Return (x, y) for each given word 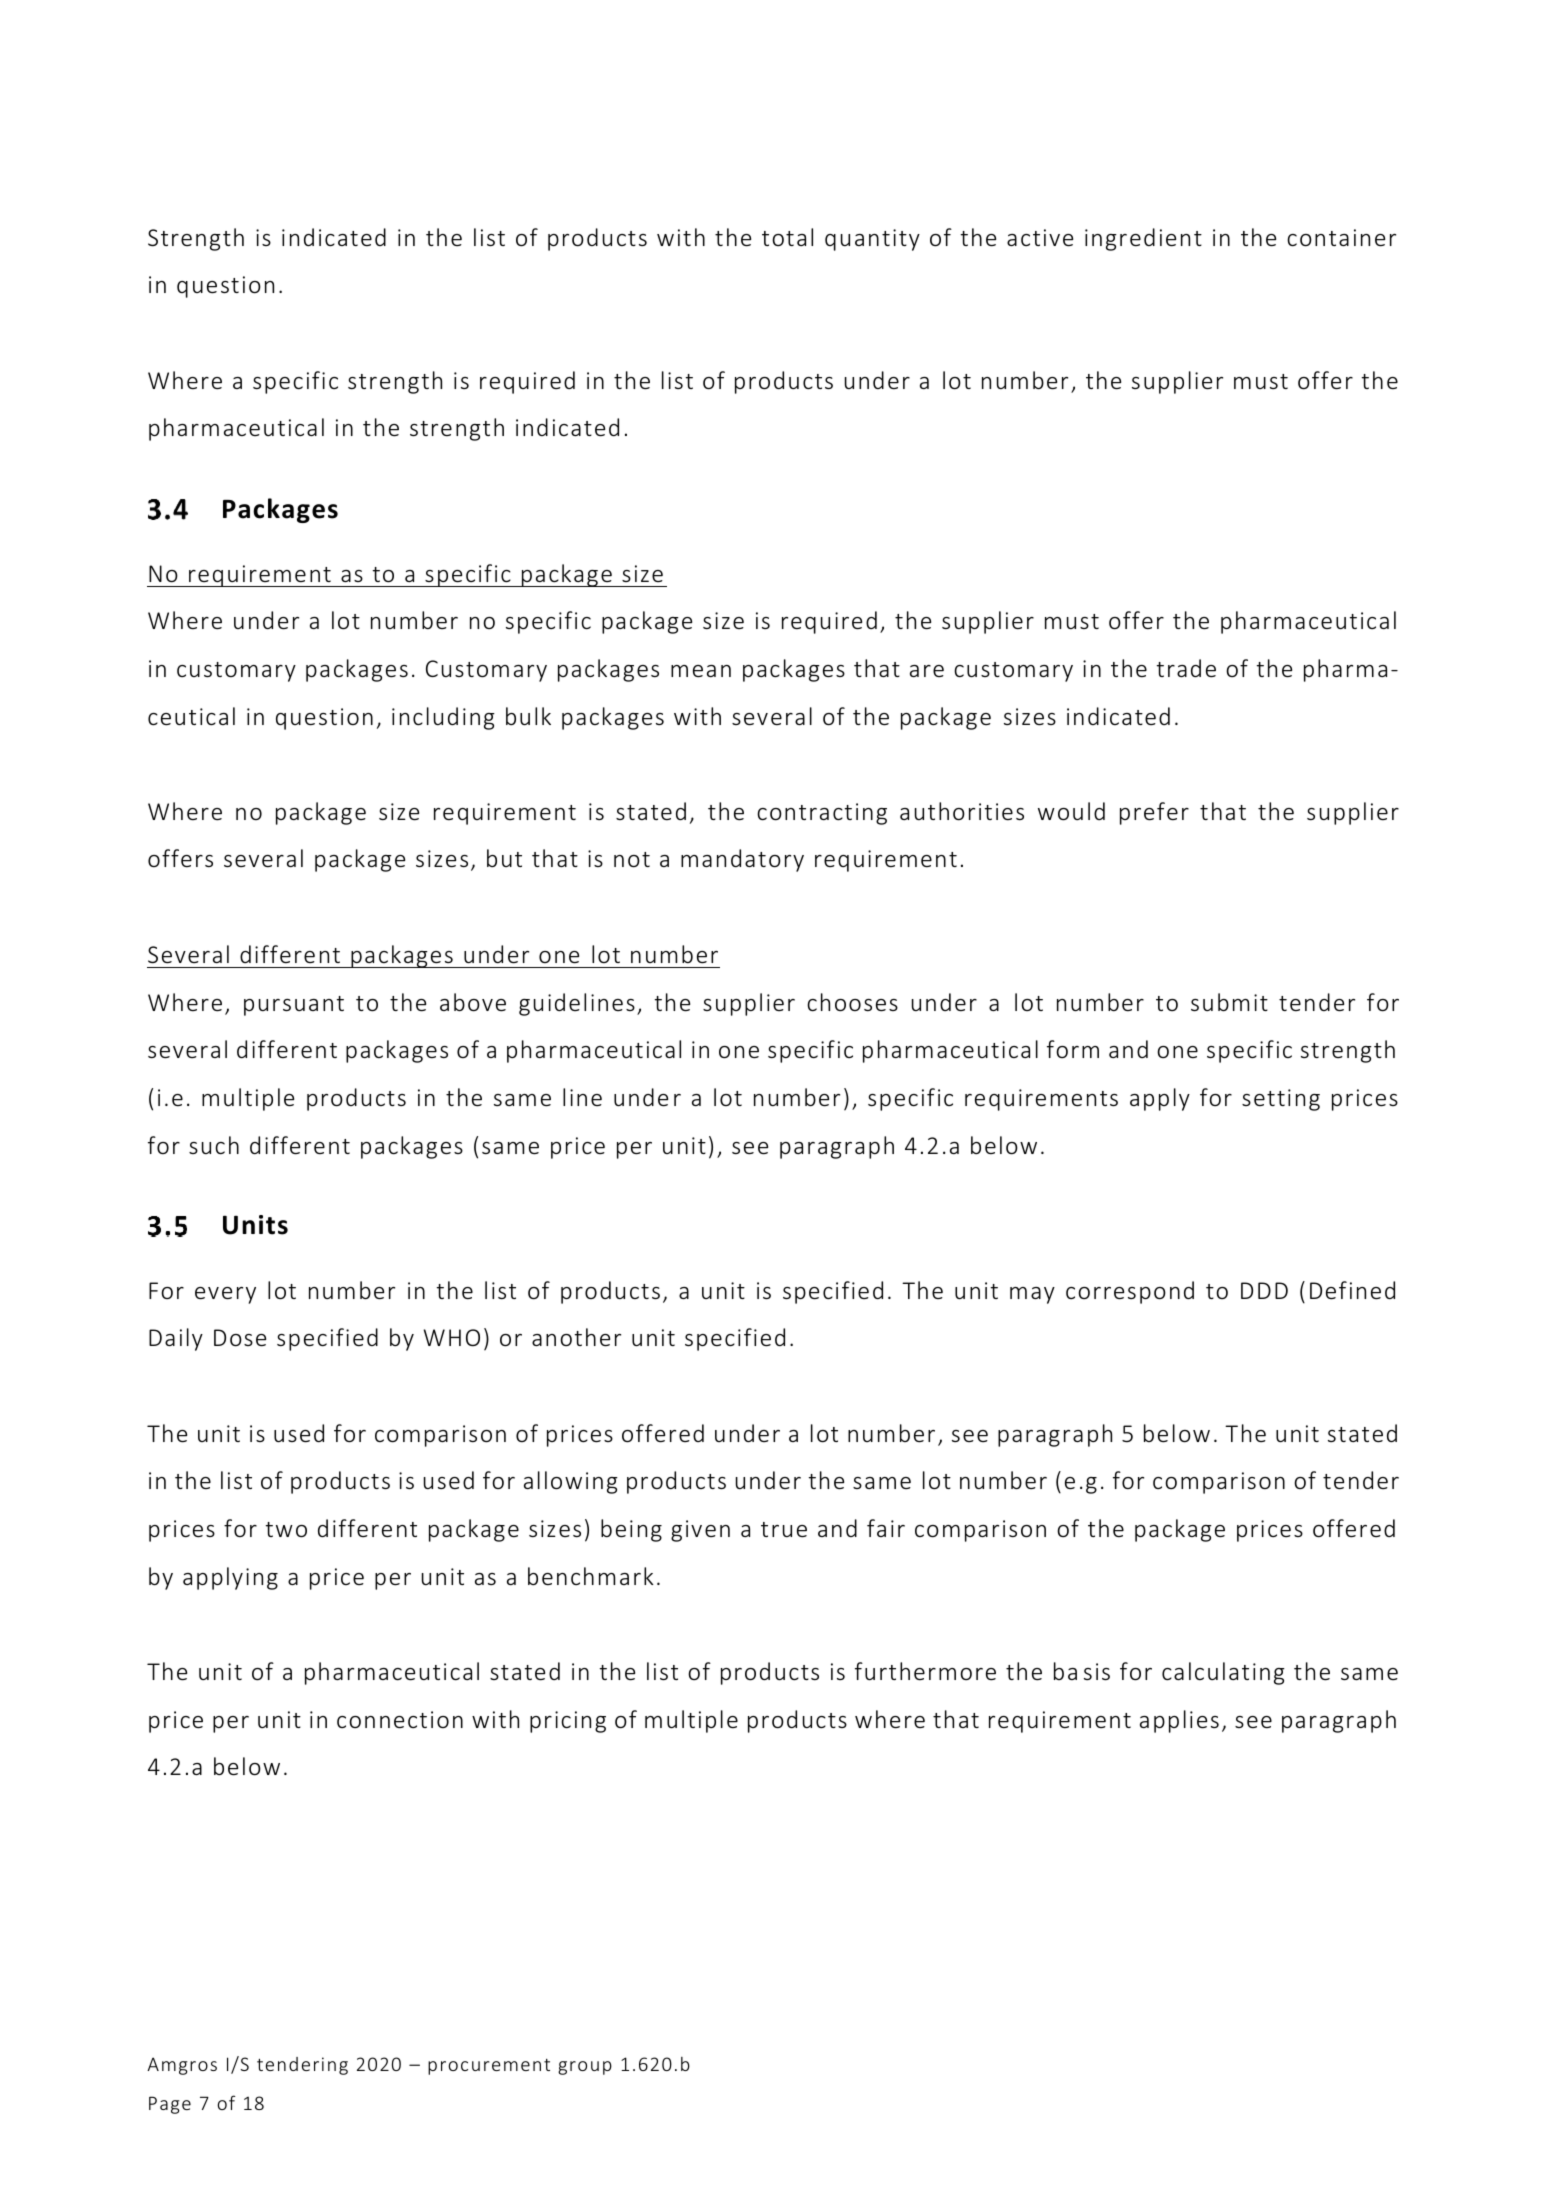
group (585, 2068)
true (784, 1530)
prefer (1154, 813)
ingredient (1143, 239)
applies (1179, 1721)
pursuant (294, 1006)
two (286, 1530)
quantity (872, 240)
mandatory (742, 860)
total (787, 237)
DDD (1264, 1290)
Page (170, 2105)
